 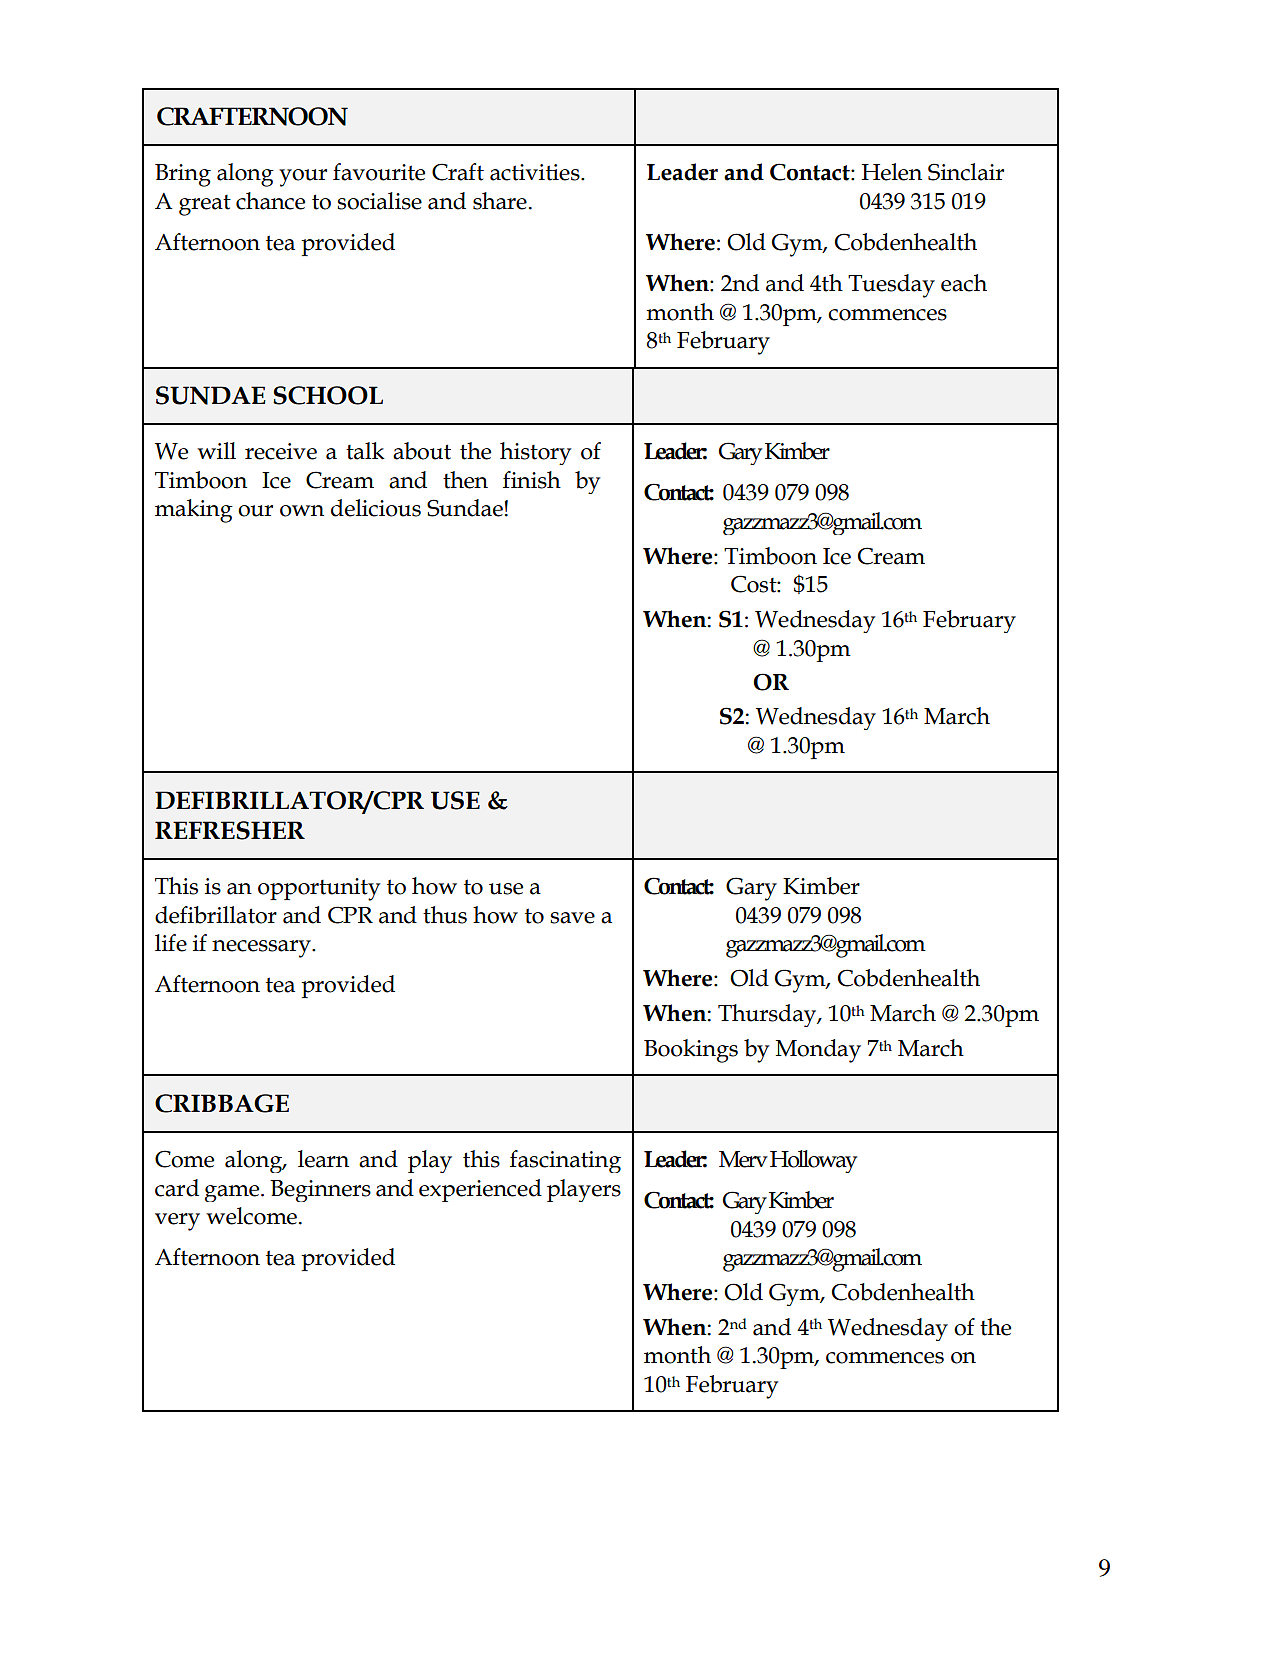 What do you see at coordinates (536, 172) in the screenshot?
I see `activities` at bounding box center [536, 172].
